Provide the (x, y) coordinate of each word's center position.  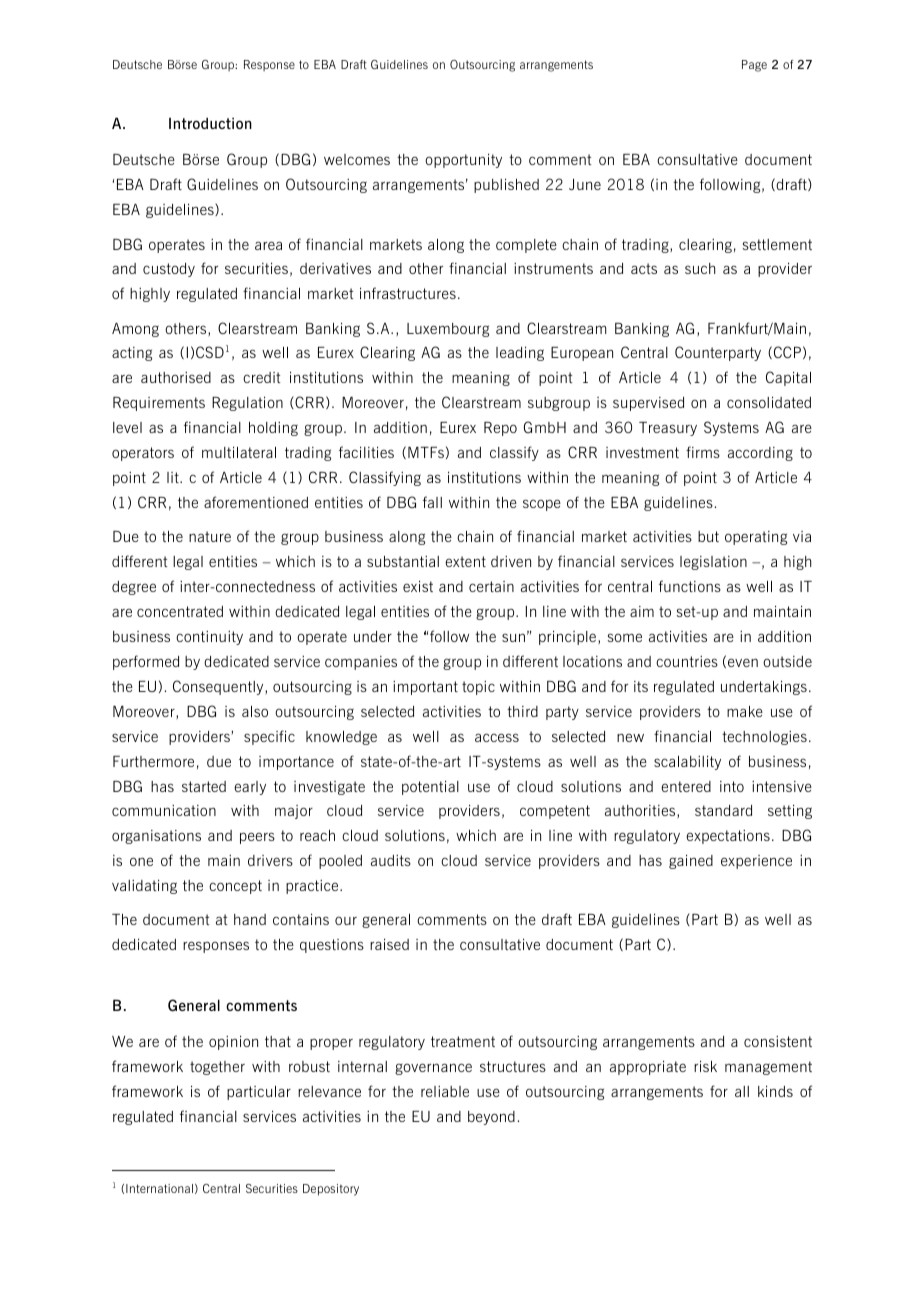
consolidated (769, 402)
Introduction (210, 123)
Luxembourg (448, 330)
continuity (209, 638)
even (743, 662)
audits (391, 860)
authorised (176, 377)
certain (491, 586)
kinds (775, 1091)
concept (235, 887)
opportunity (463, 161)
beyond (491, 1118)
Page (754, 66)
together (217, 1068)
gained (691, 862)
